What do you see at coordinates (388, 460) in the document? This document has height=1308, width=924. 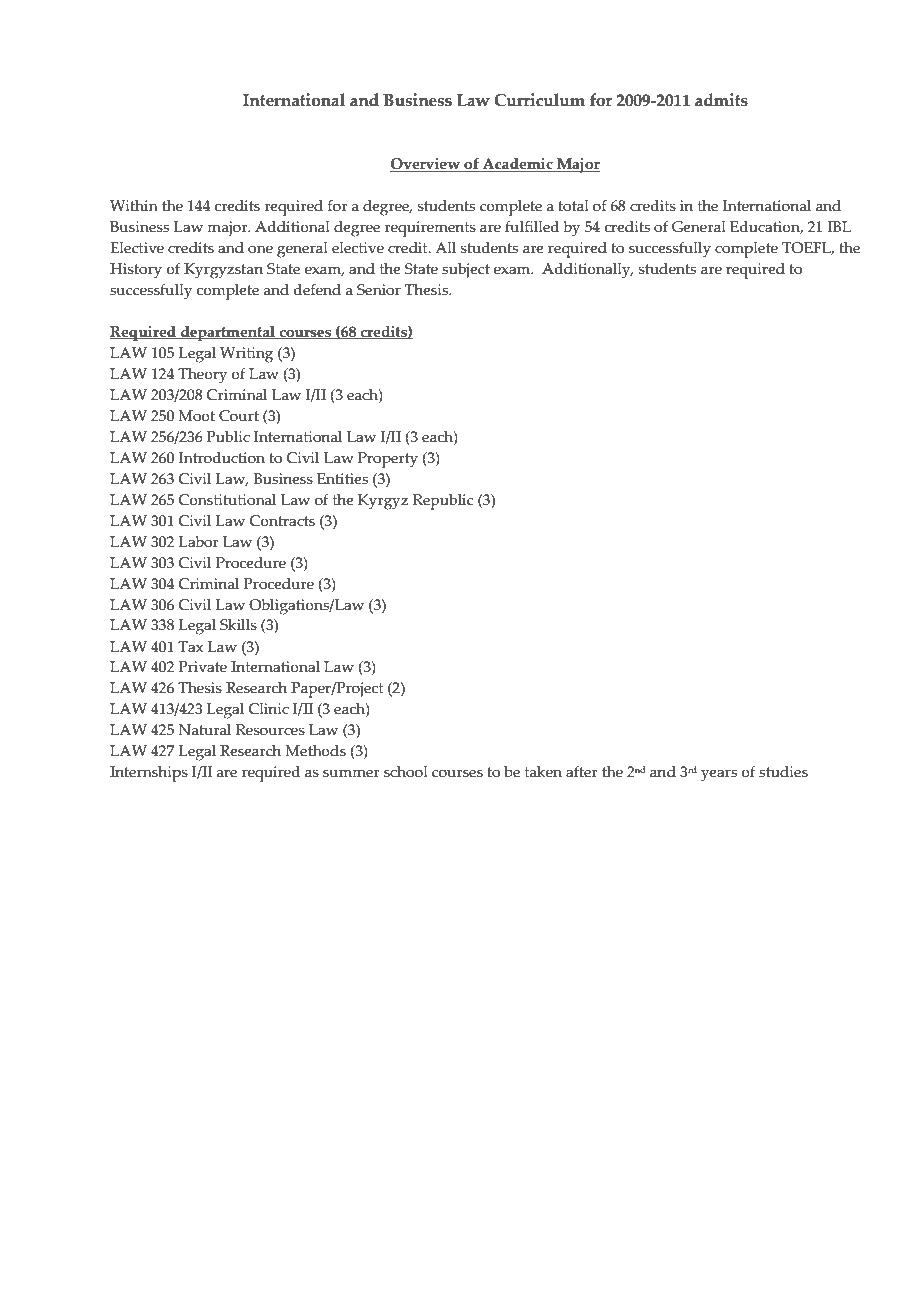 I see `Property` at bounding box center [388, 460].
